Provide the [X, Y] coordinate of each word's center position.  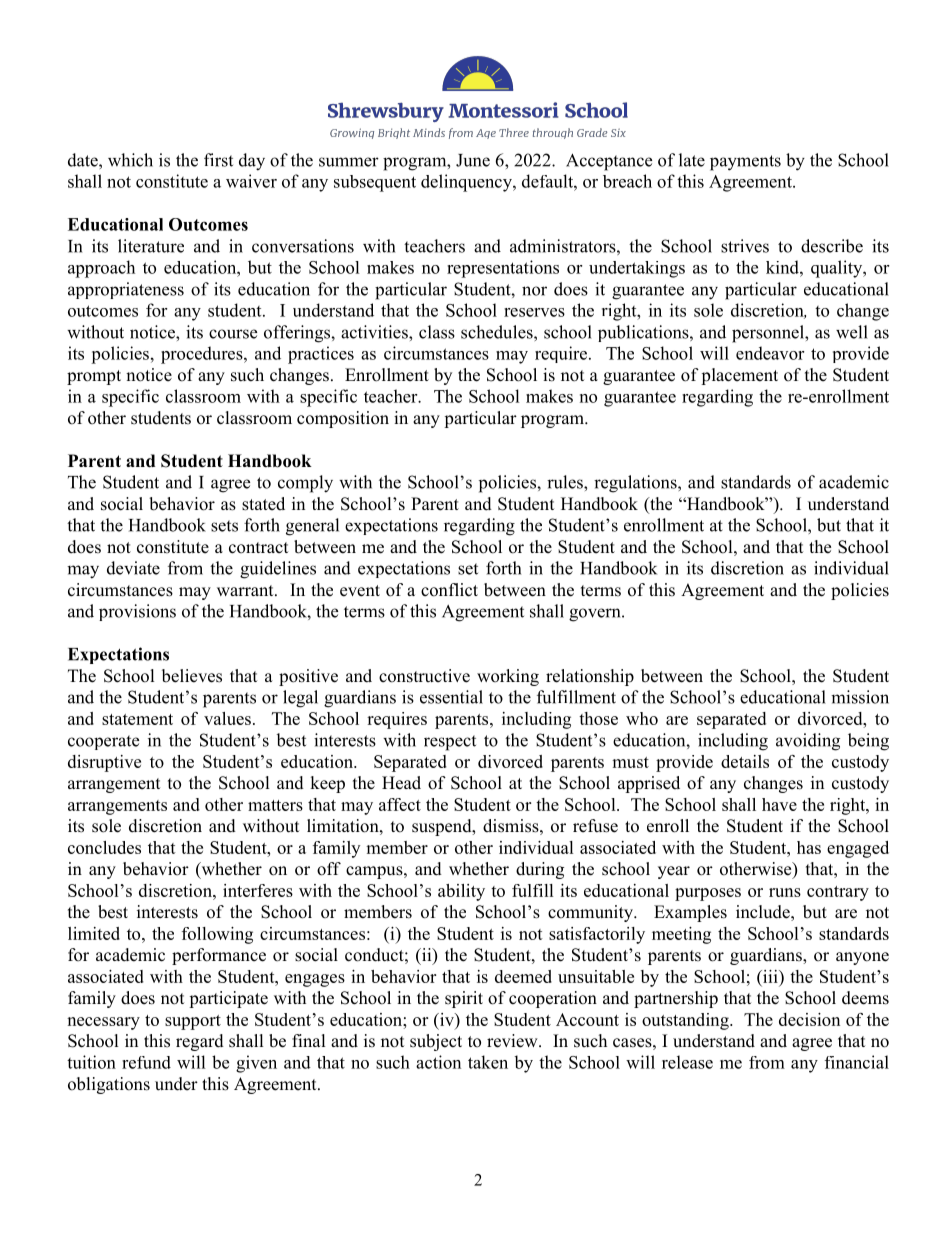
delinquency [467, 183]
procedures [203, 355]
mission [860, 697]
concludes [104, 847]
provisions [137, 612]
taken [488, 1062]
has [809, 847]
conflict [449, 590]
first [218, 160]
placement [739, 376]
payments [745, 163]
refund [146, 1062]
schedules [498, 332]
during [540, 870]
